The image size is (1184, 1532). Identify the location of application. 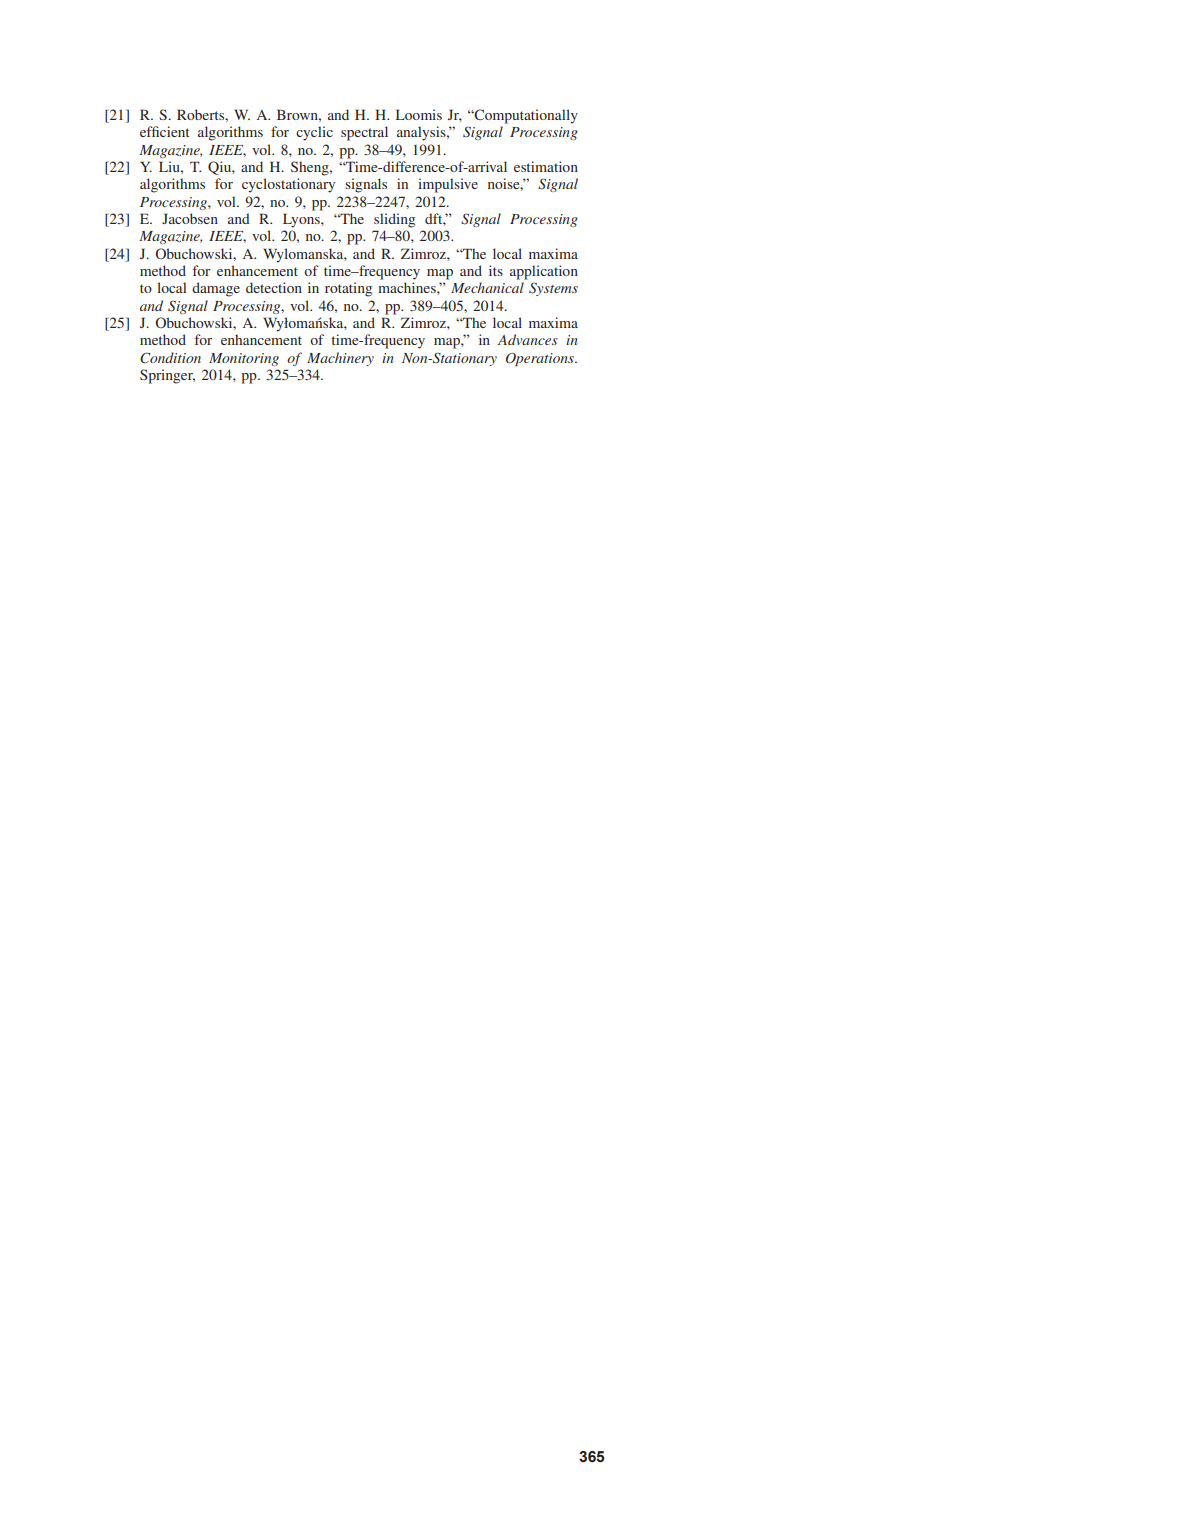
(544, 272).
